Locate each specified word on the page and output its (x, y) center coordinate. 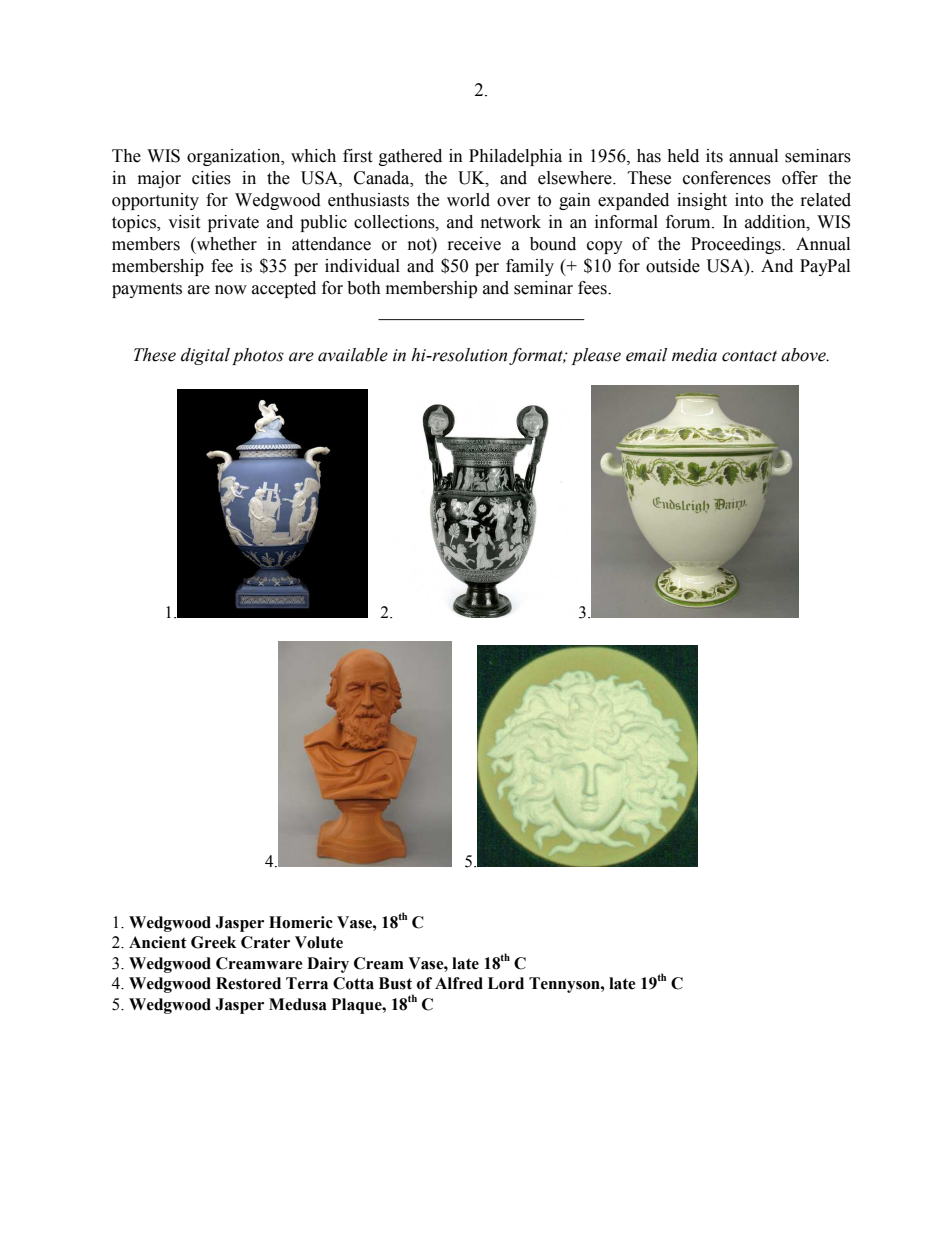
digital (205, 356)
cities (211, 178)
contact (749, 356)
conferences (727, 178)
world (468, 200)
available (353, 355)
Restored (248, 983)
